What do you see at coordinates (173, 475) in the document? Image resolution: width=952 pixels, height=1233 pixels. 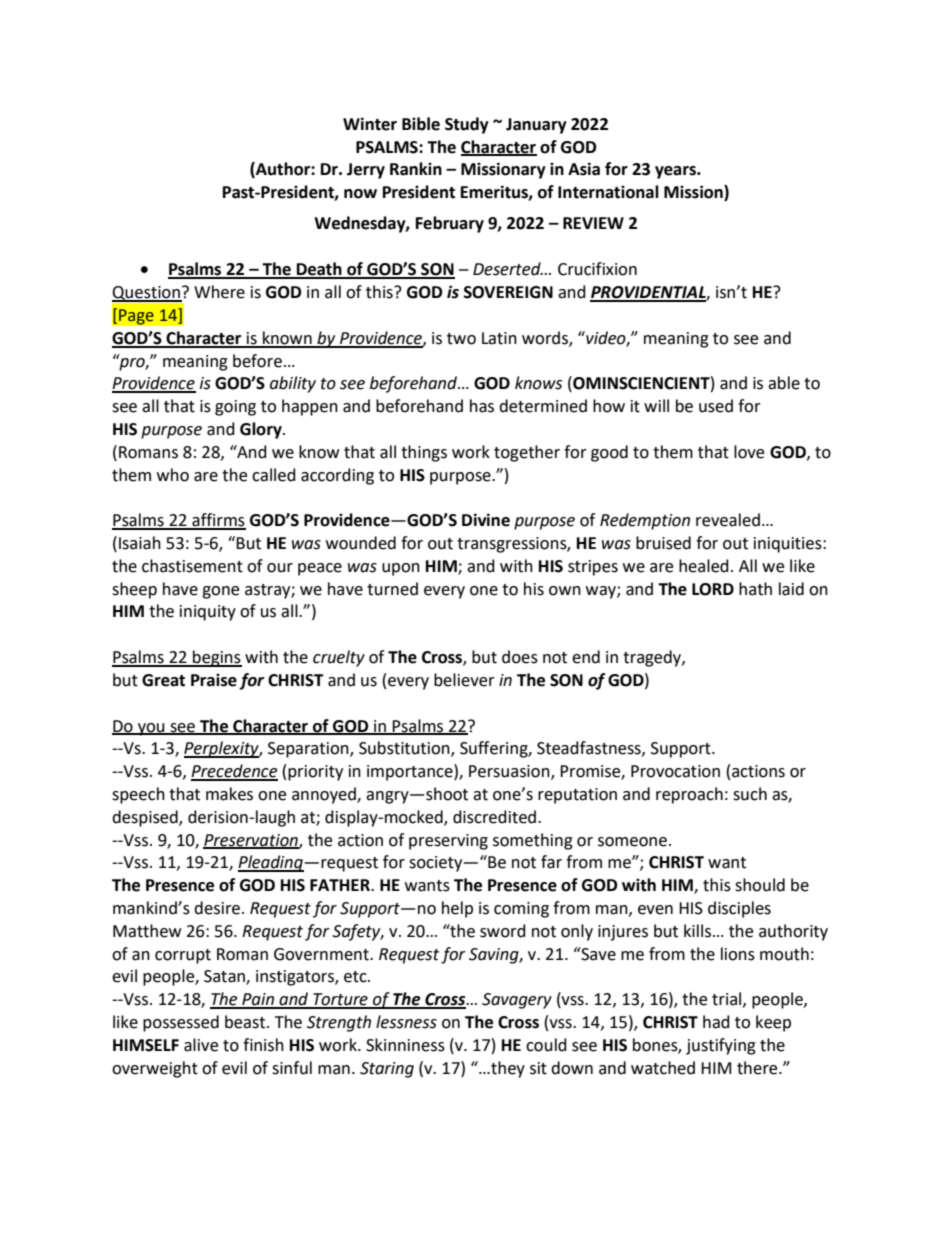 I see `who` at bounding box center [173, 475].
